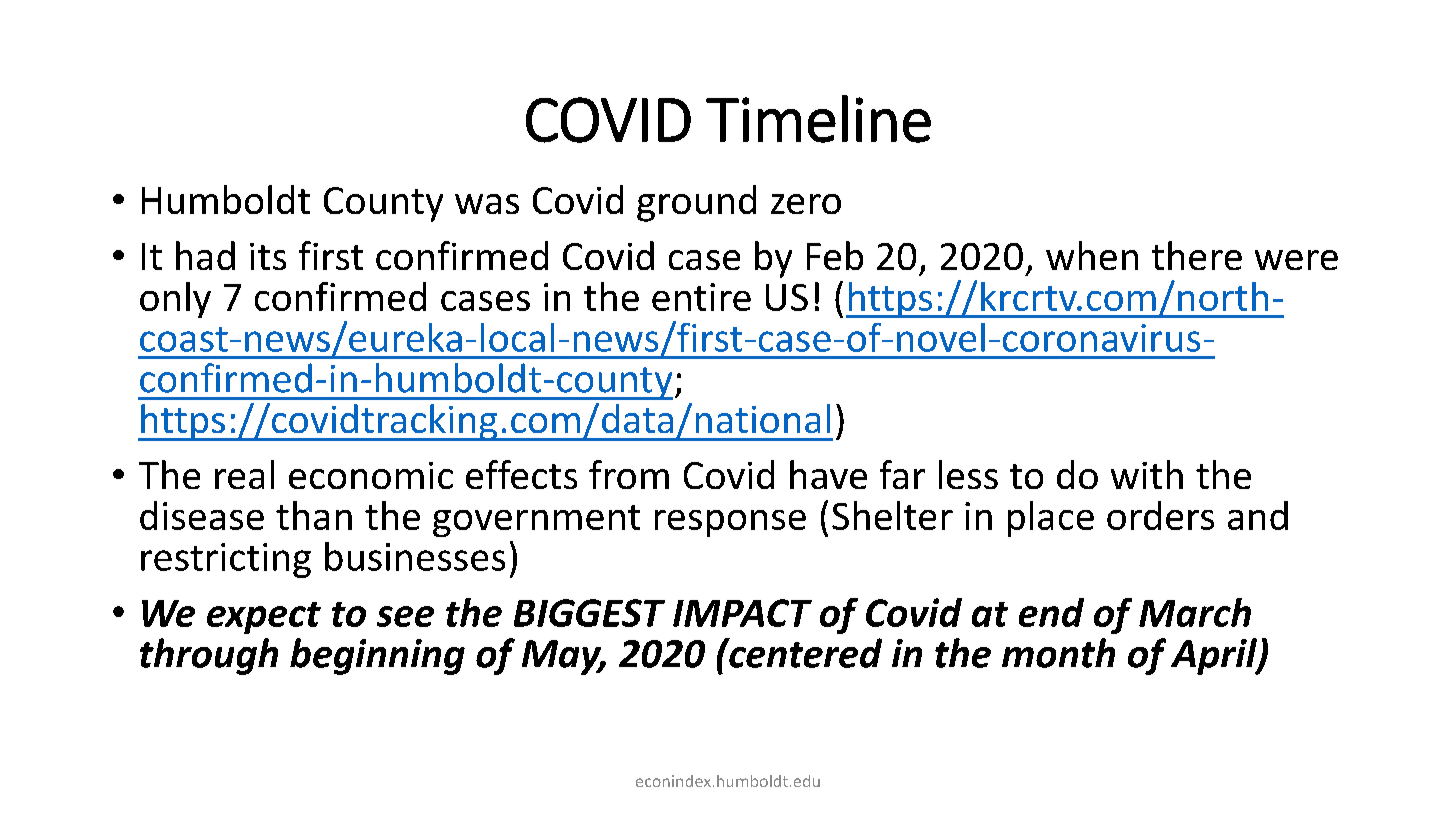 The image size is (1456, 819). I want to click on response, so click(730, 523).
